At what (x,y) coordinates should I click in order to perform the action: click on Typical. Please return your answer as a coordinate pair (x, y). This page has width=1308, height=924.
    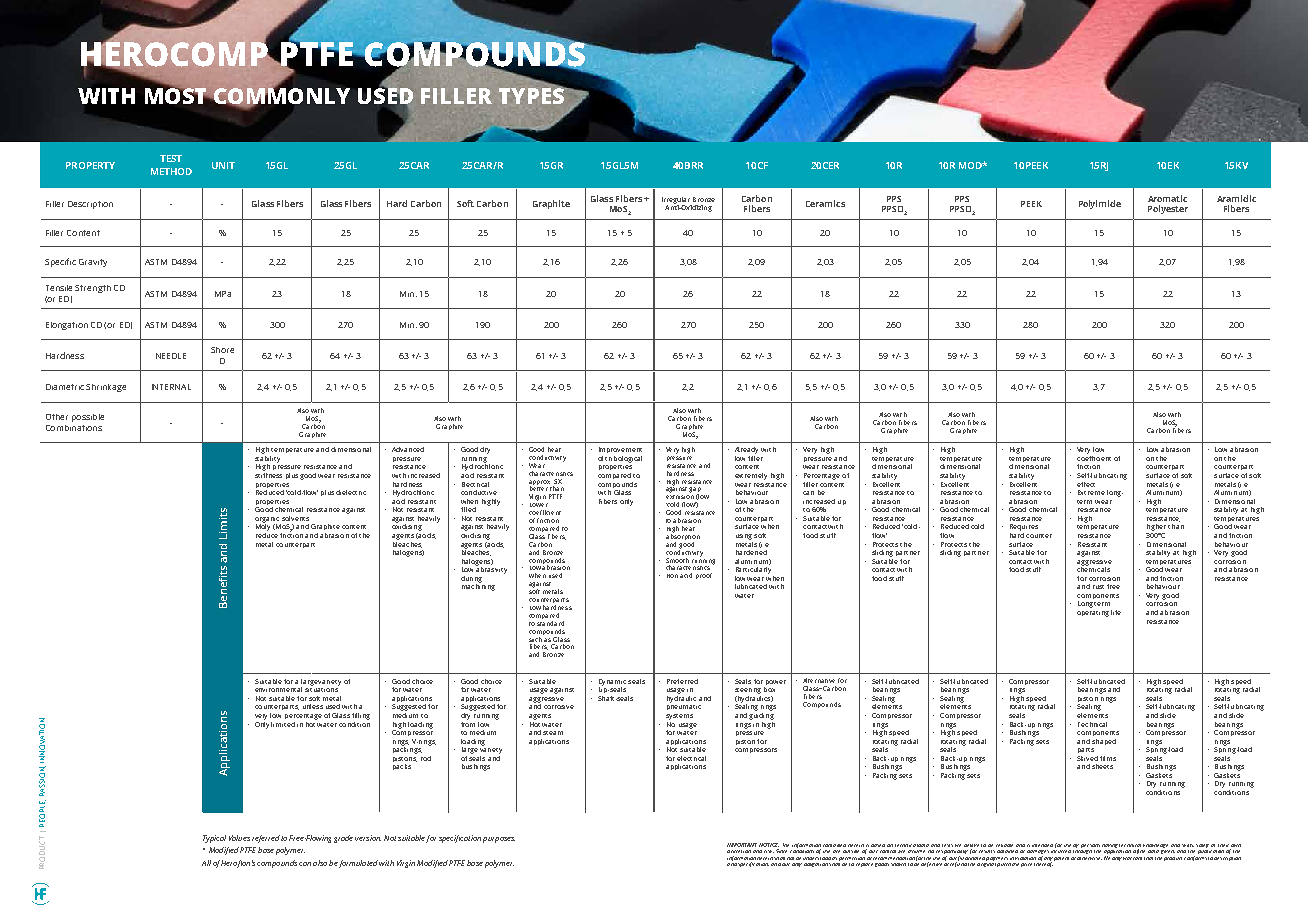
    Looking at the image, I should click on (214, 839).
